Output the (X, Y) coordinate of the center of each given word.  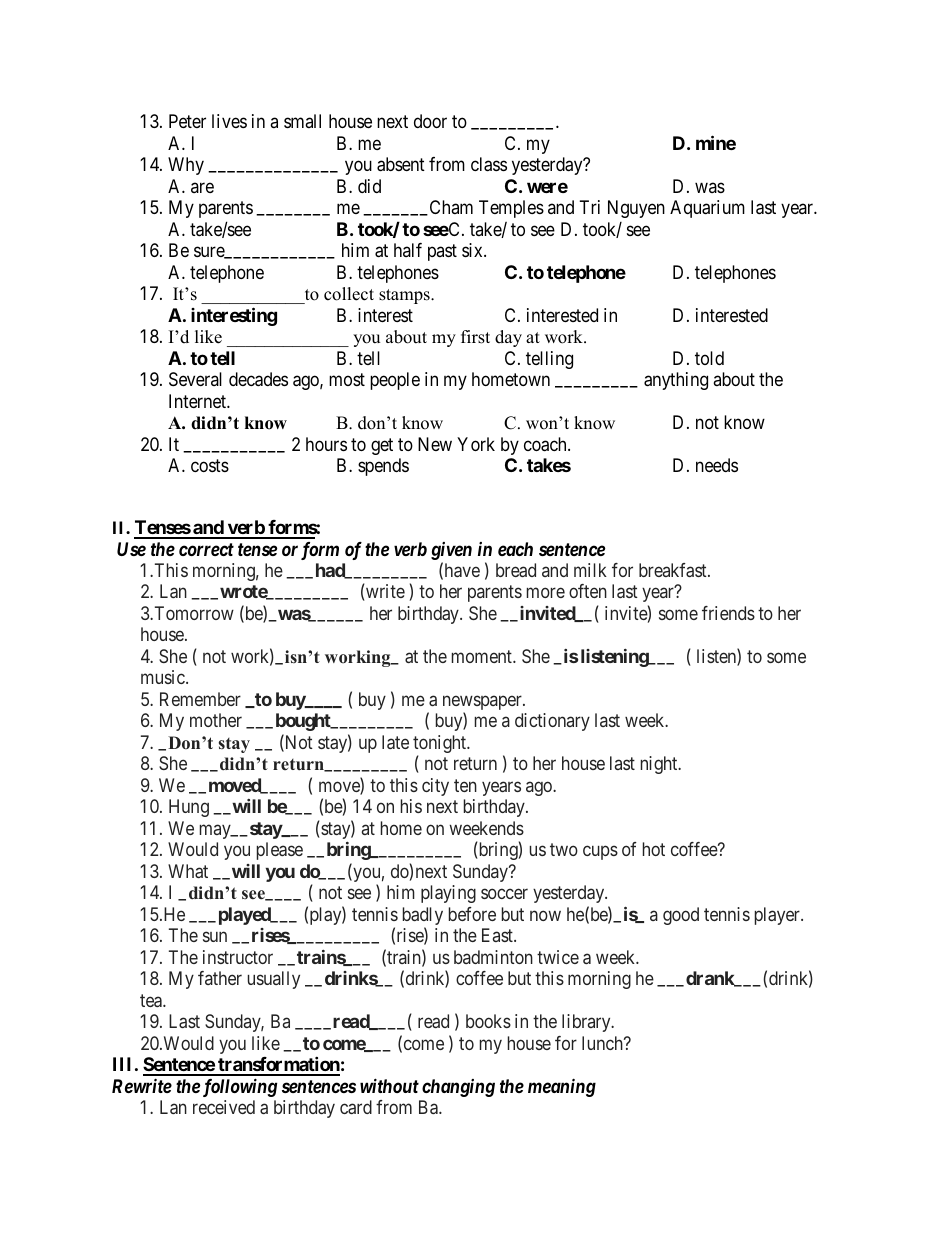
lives (229, 121)
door (430, 121)
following (240, 1087)
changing (458, 1088)
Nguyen (636, 209)
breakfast (674, 570)
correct (206, 549)
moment (483, 656)
